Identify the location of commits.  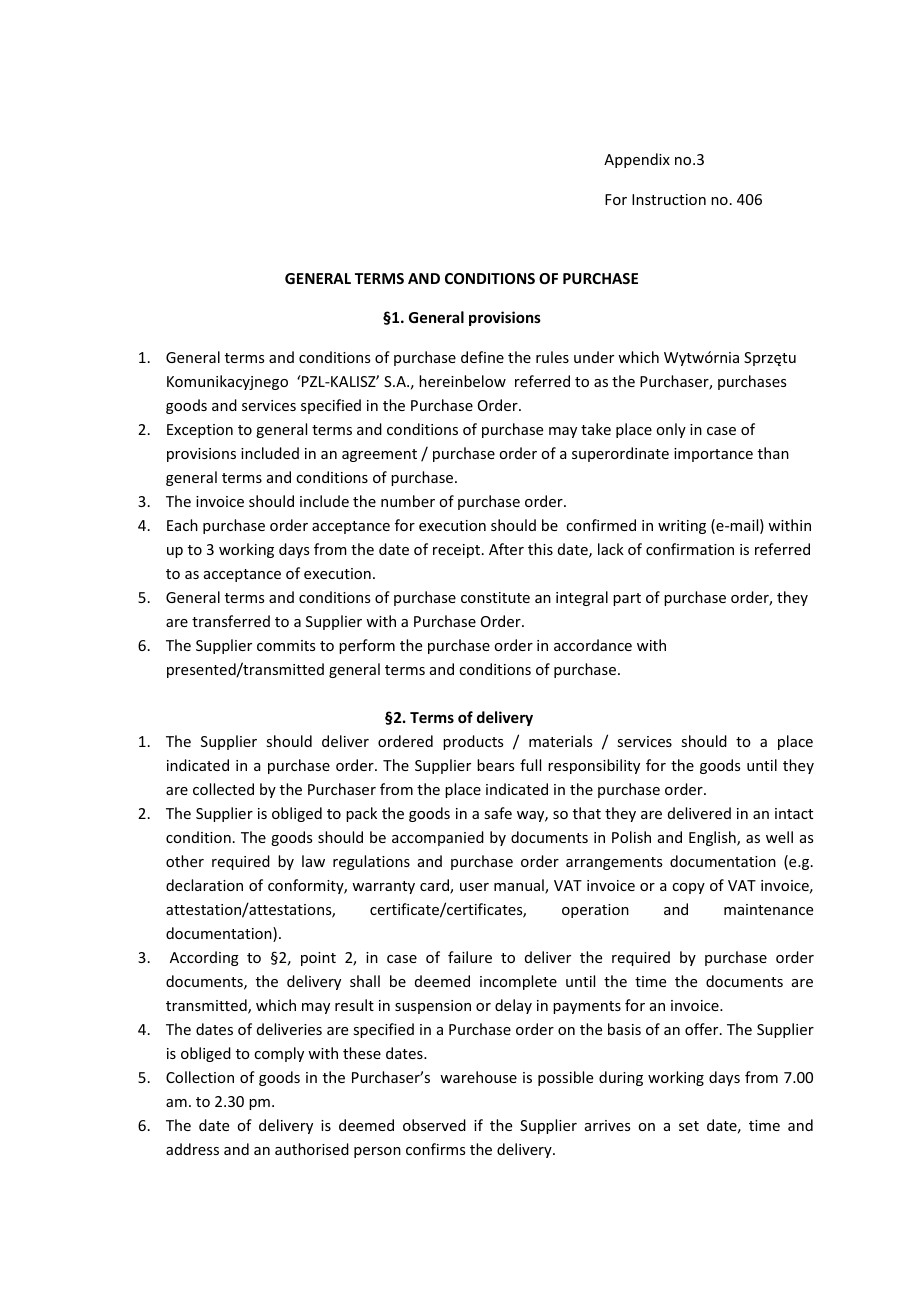
(286, 645).
